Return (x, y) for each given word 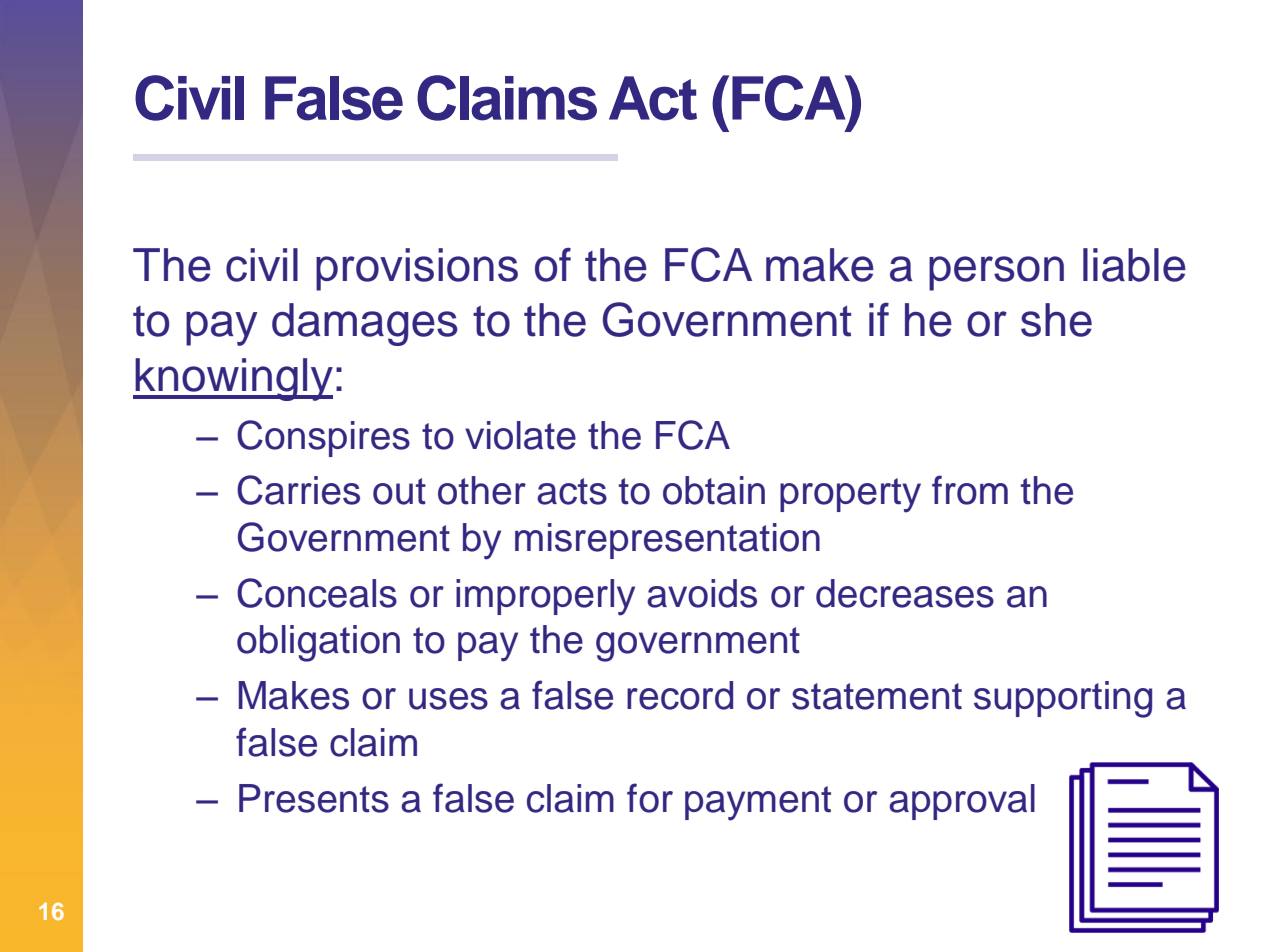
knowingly (233, 379)
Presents (314, 798)
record (680, 695)
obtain (714, 490)
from (970, 490)
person (996, 273)
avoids (702, 593)
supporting (1063, 699)
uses (448, 699)
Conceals (317, 593)
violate (520, 435)
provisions (417, 269)
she (1056, 320)
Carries (298, 490)
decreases (905, 593)
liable (1134, 265)
